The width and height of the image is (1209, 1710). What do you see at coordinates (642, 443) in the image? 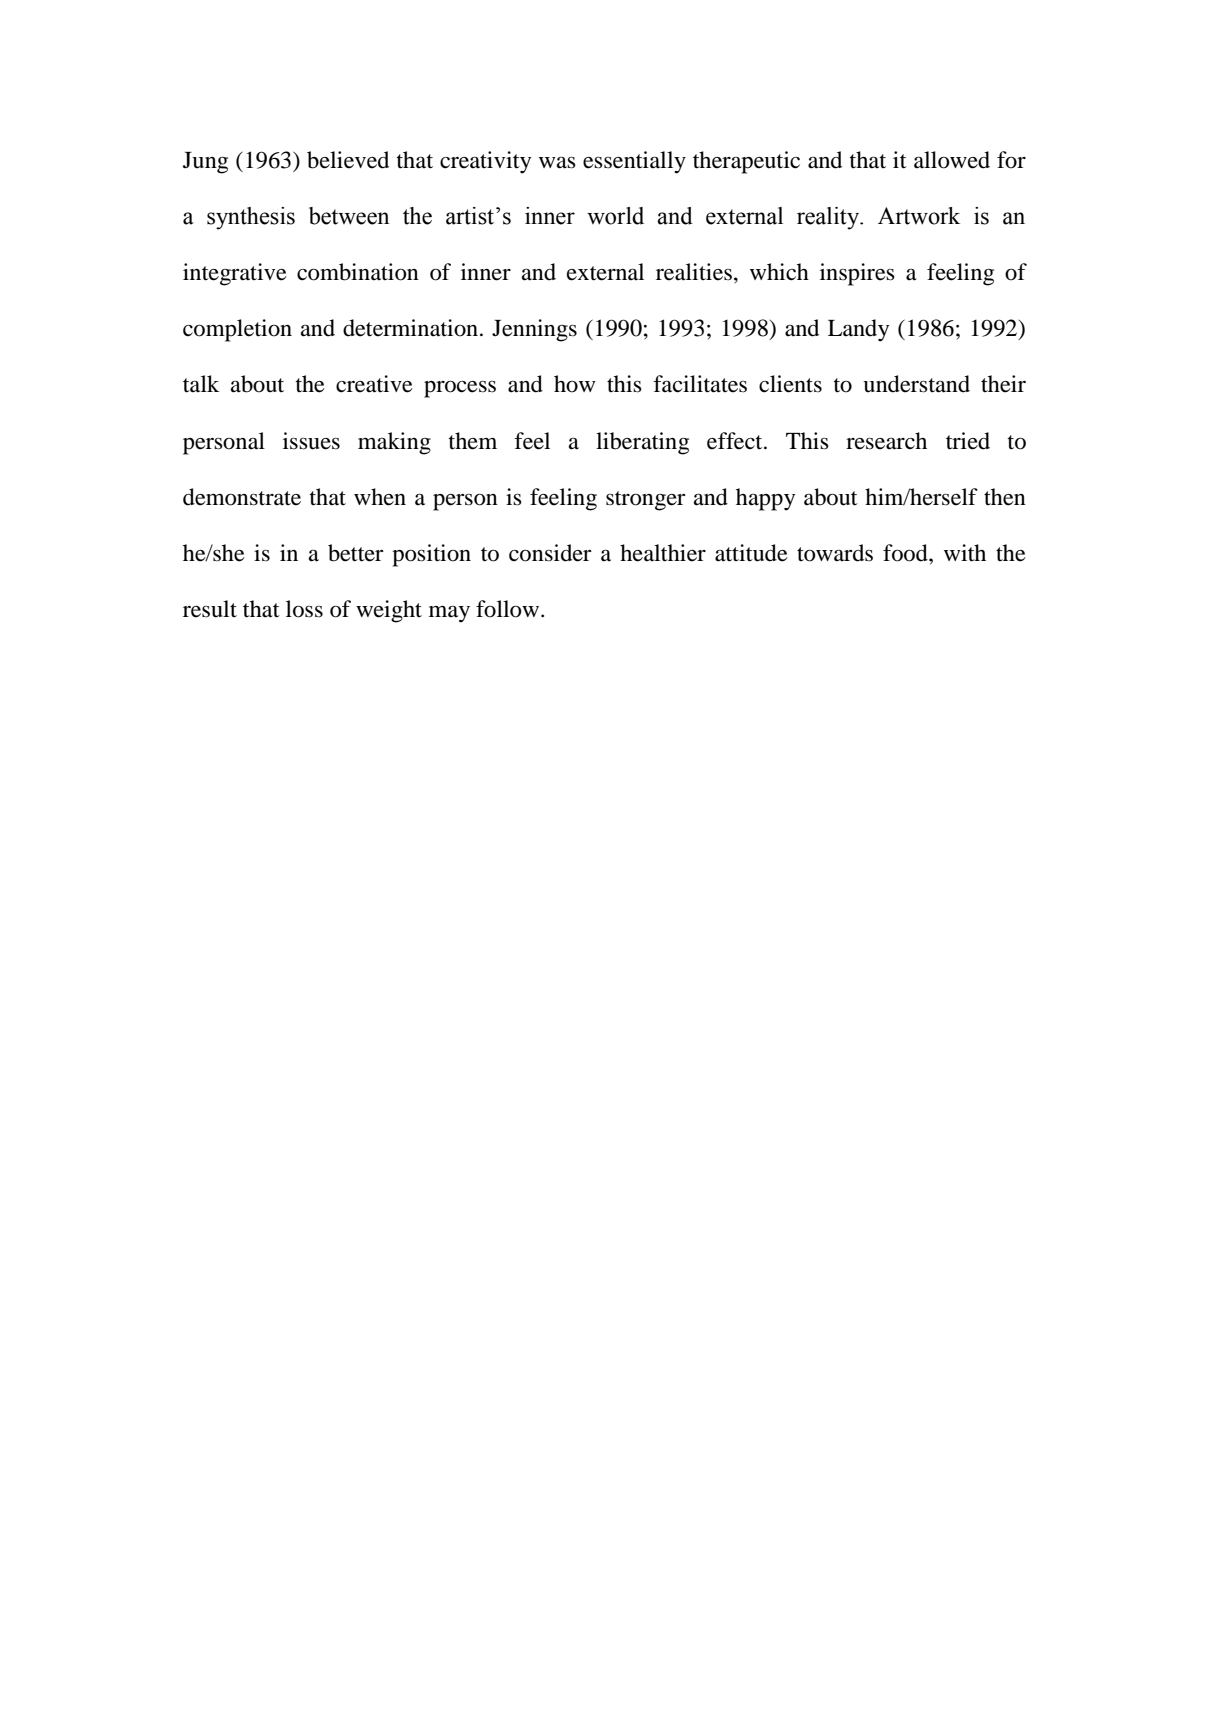
I see `liberating` at bounding box center [642, 443].
